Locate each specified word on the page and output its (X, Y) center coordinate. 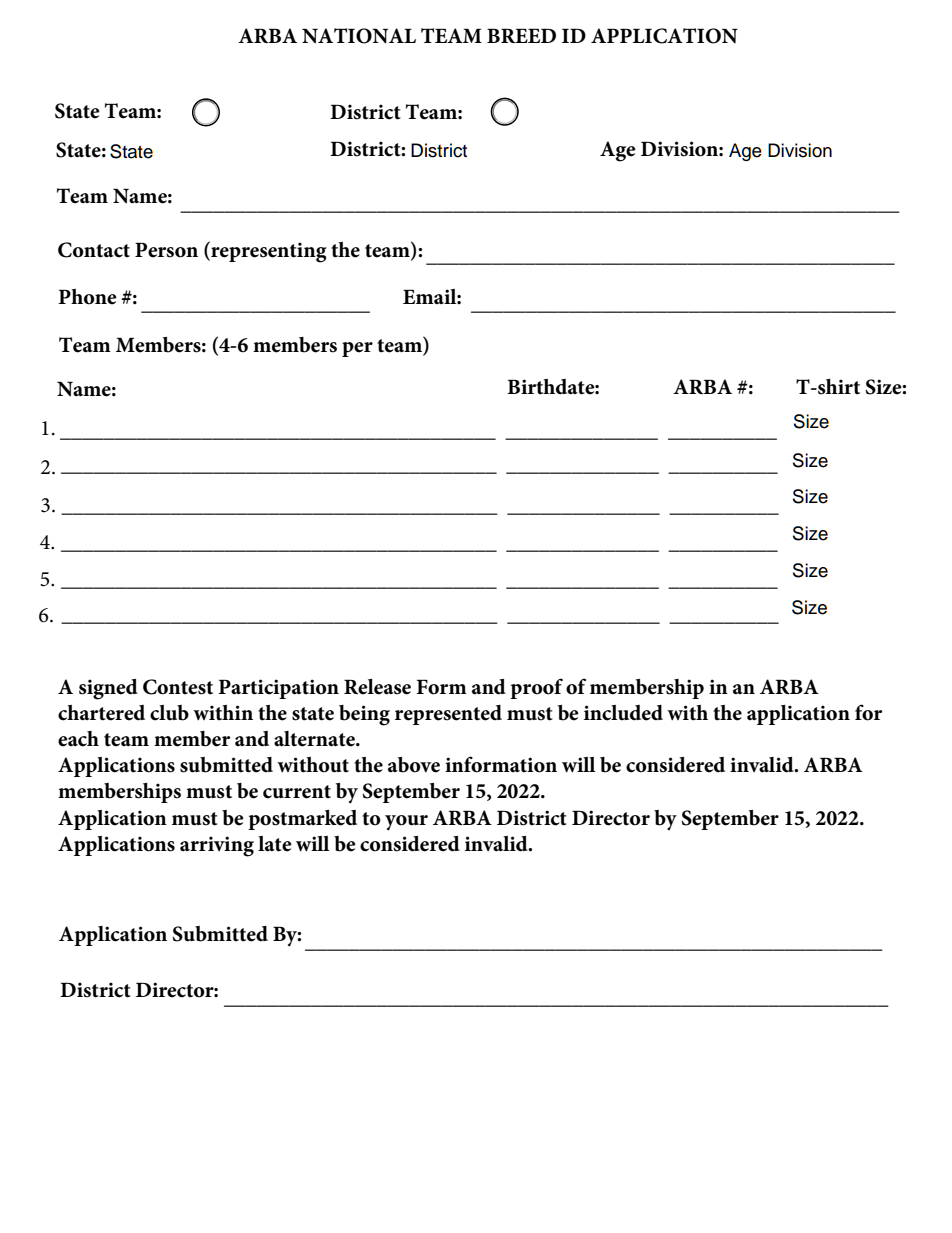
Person (166, 250)
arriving (217, 846)
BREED (521, 35)
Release (377, 687)
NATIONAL (359, 36)
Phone (87, 297)
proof (536, 688)
